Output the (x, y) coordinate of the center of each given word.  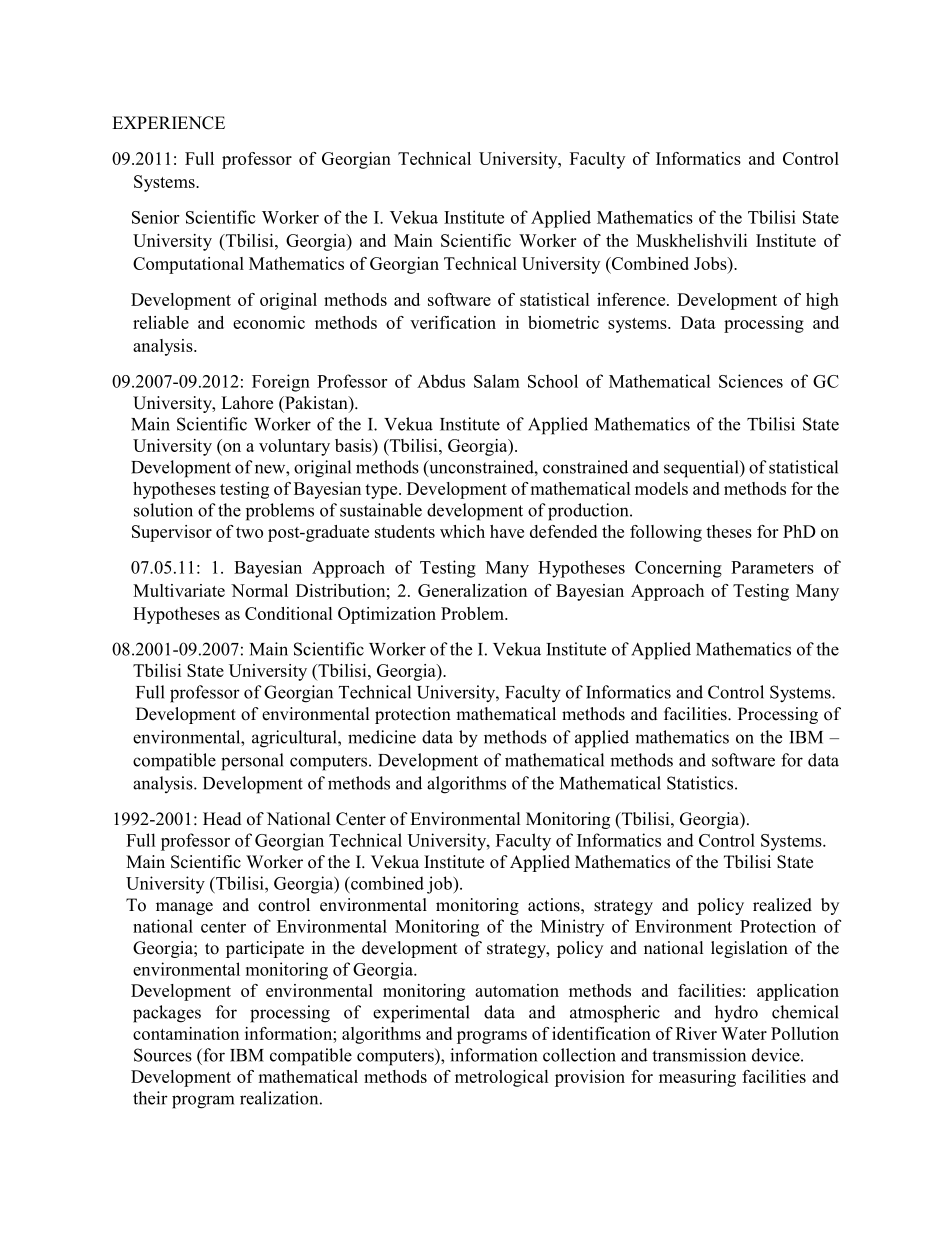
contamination (186, 1033)
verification (453, 322)
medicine (382, 737)
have (507, 531)
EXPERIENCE (168, 123)
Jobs (711, 263)
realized (782, 905)
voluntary (294, 447)
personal (252, 762)
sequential (702, 469)
